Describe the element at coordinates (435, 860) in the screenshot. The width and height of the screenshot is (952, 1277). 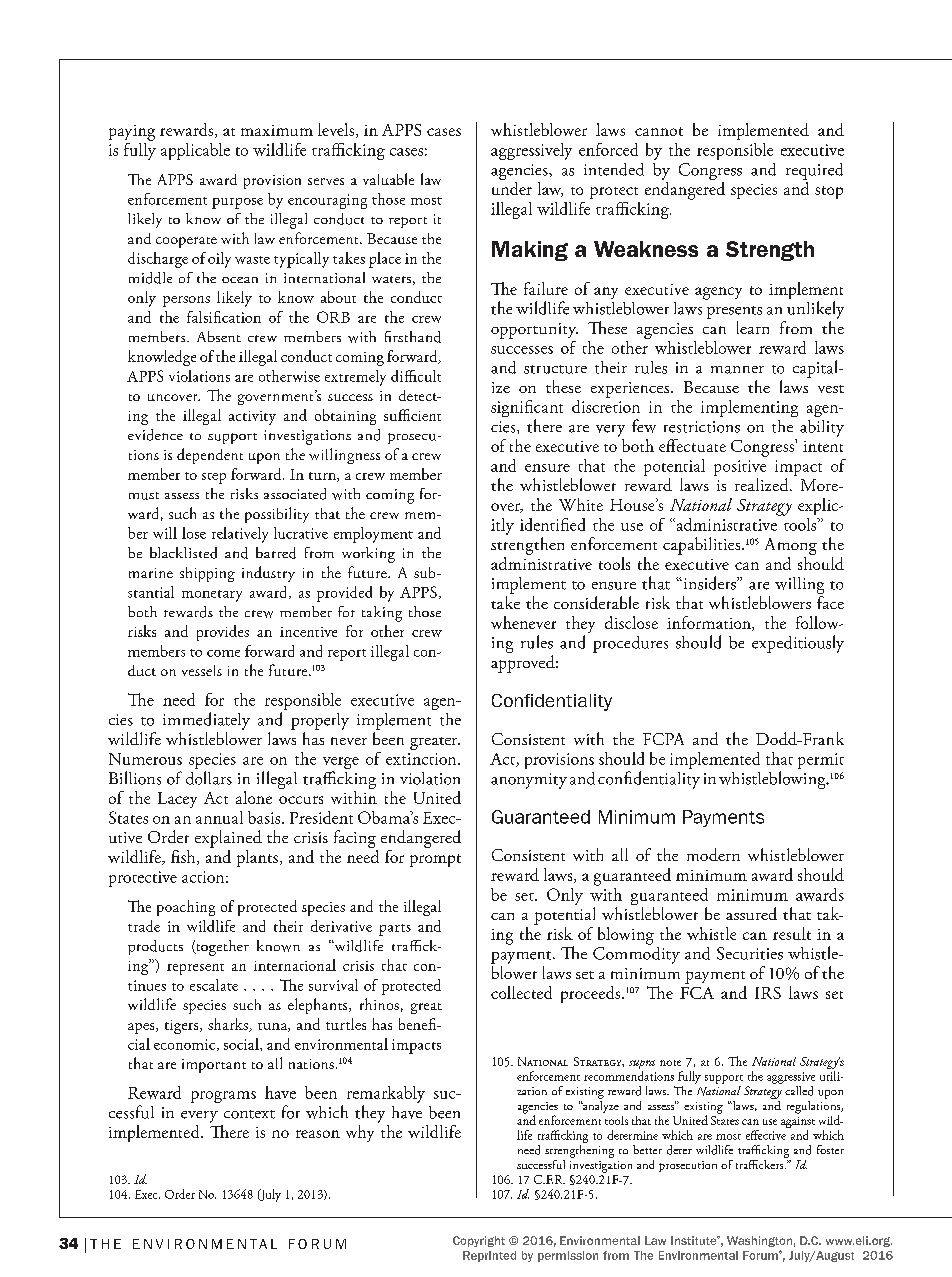
I see `prompt` at that location.
